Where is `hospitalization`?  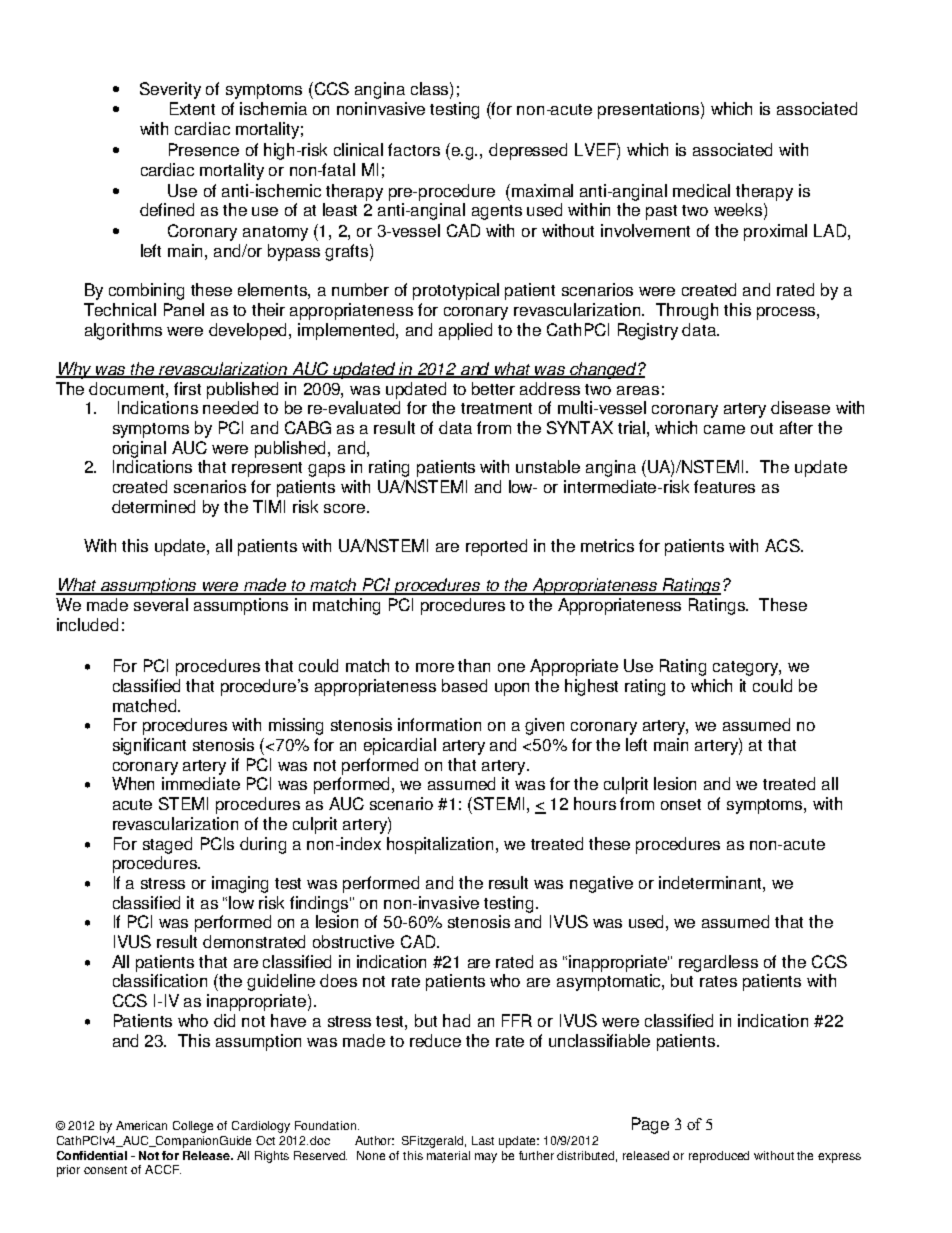
hospitalization is located at coordinates (442, 845).
